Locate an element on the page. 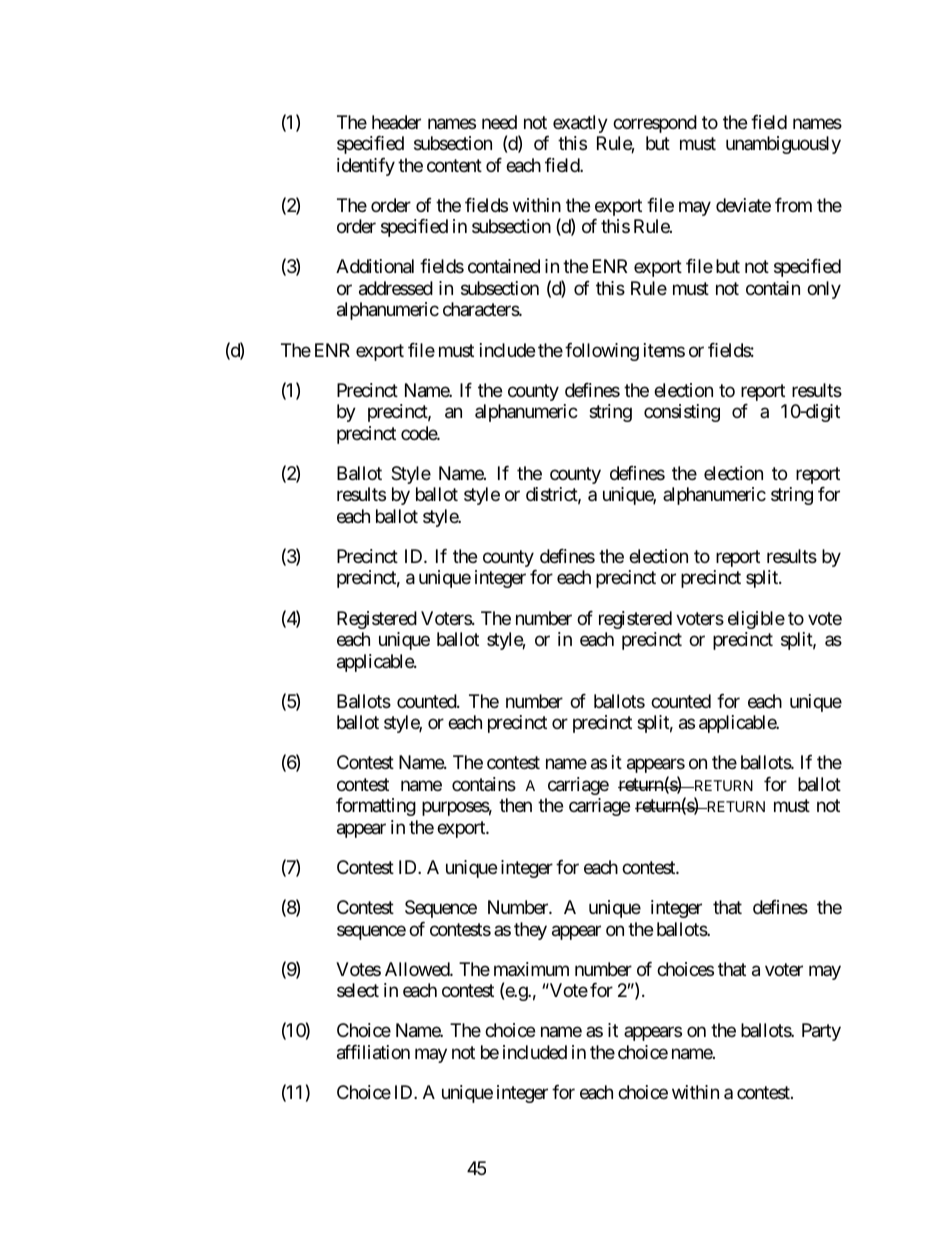  affiliation is located at coordinates (373, 1052).
